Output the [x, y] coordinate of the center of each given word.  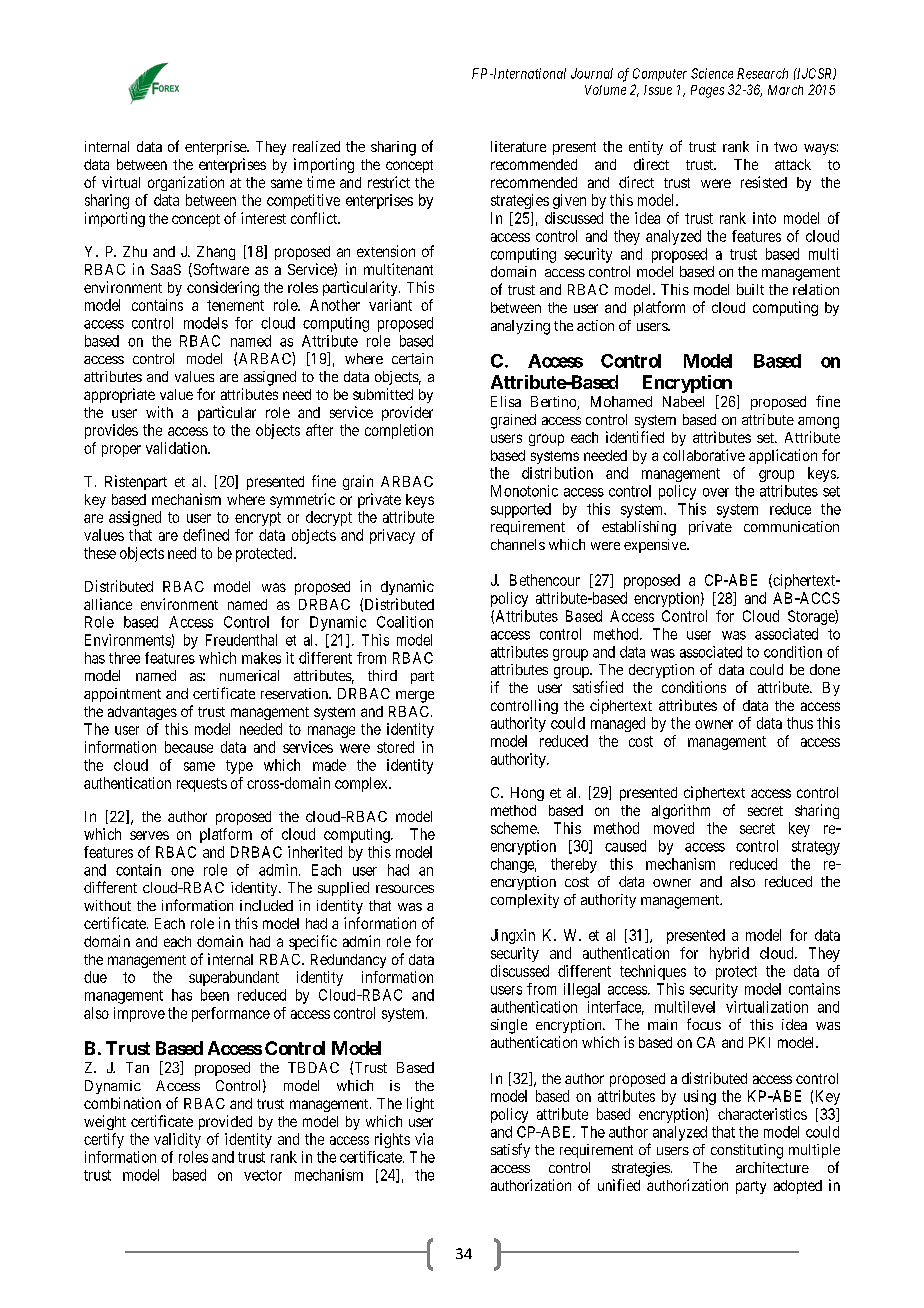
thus [800, 723]
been [215, 995]
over [716, 492]
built [750, 289]
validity [177, 1140]
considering [223, 288]
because [189, 747]
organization [186, 183]
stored [395, 747]
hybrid [729, 954]
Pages [707, 91]
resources [405, 889]
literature [518, 146]
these [100, 553]
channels [518, 544]
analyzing [520, 327]
